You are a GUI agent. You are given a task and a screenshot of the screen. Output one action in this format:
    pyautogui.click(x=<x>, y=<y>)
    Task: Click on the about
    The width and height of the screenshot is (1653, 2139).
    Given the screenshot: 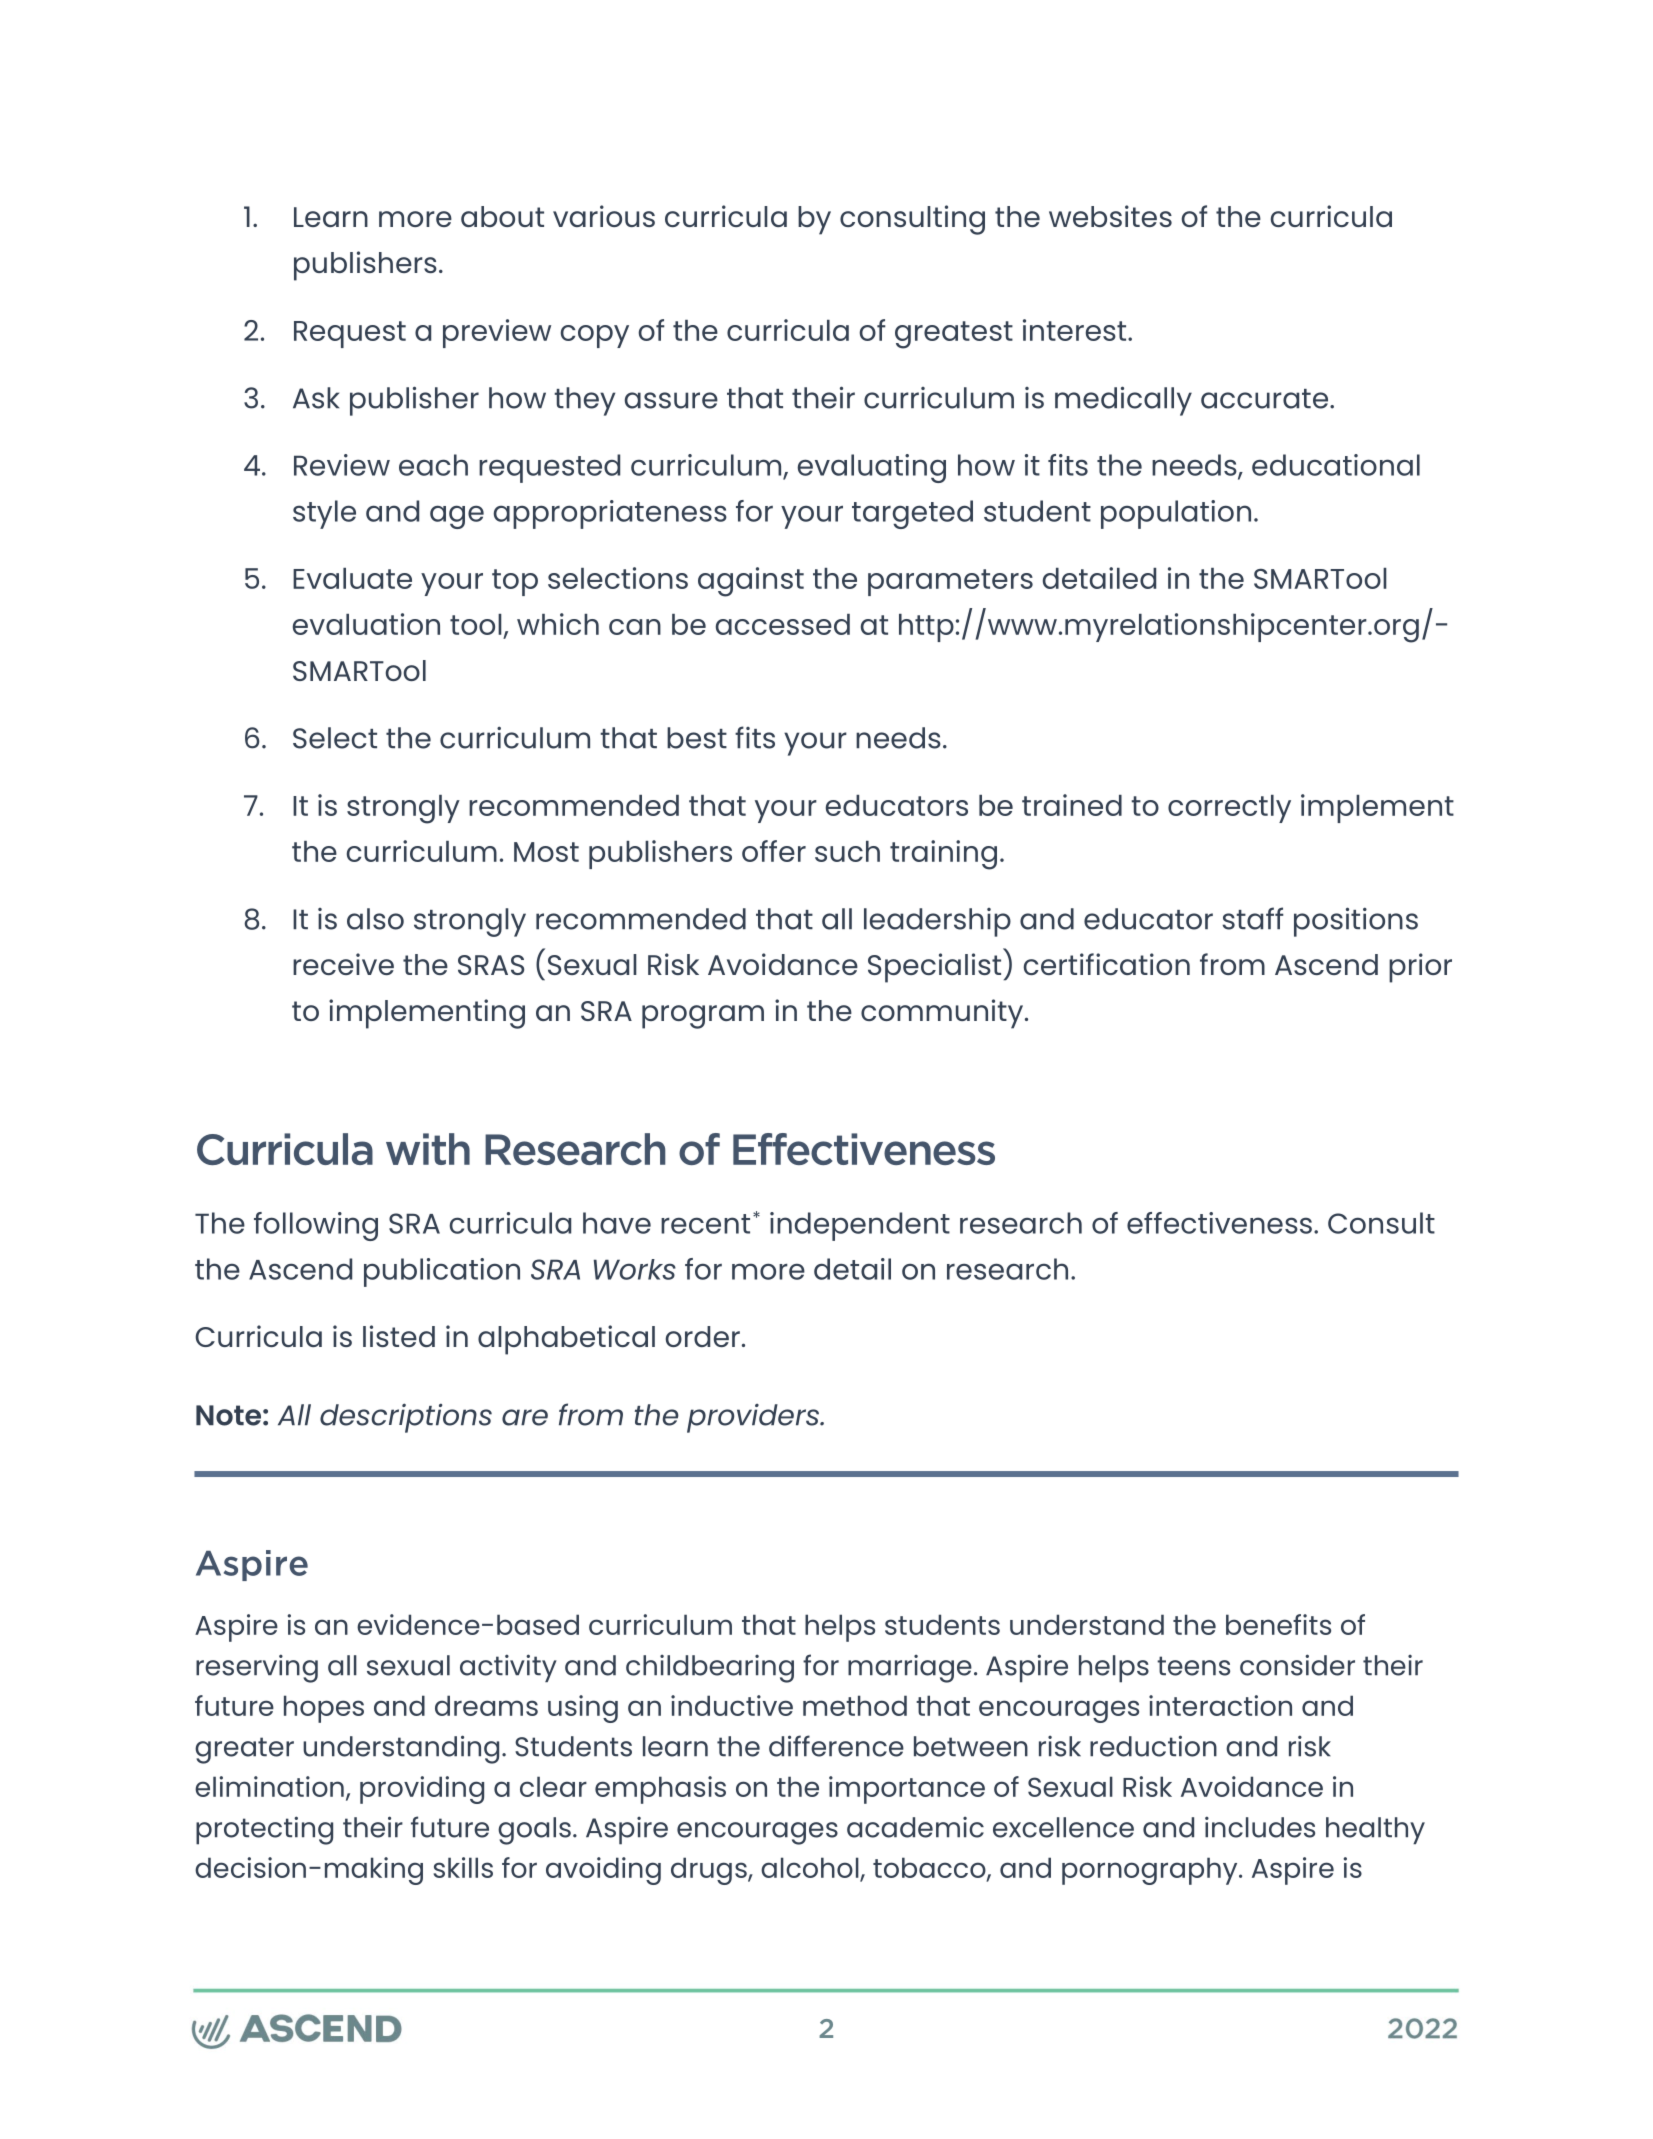 What is the action you would take?
    pyautogui.click(x=502, y=216)
